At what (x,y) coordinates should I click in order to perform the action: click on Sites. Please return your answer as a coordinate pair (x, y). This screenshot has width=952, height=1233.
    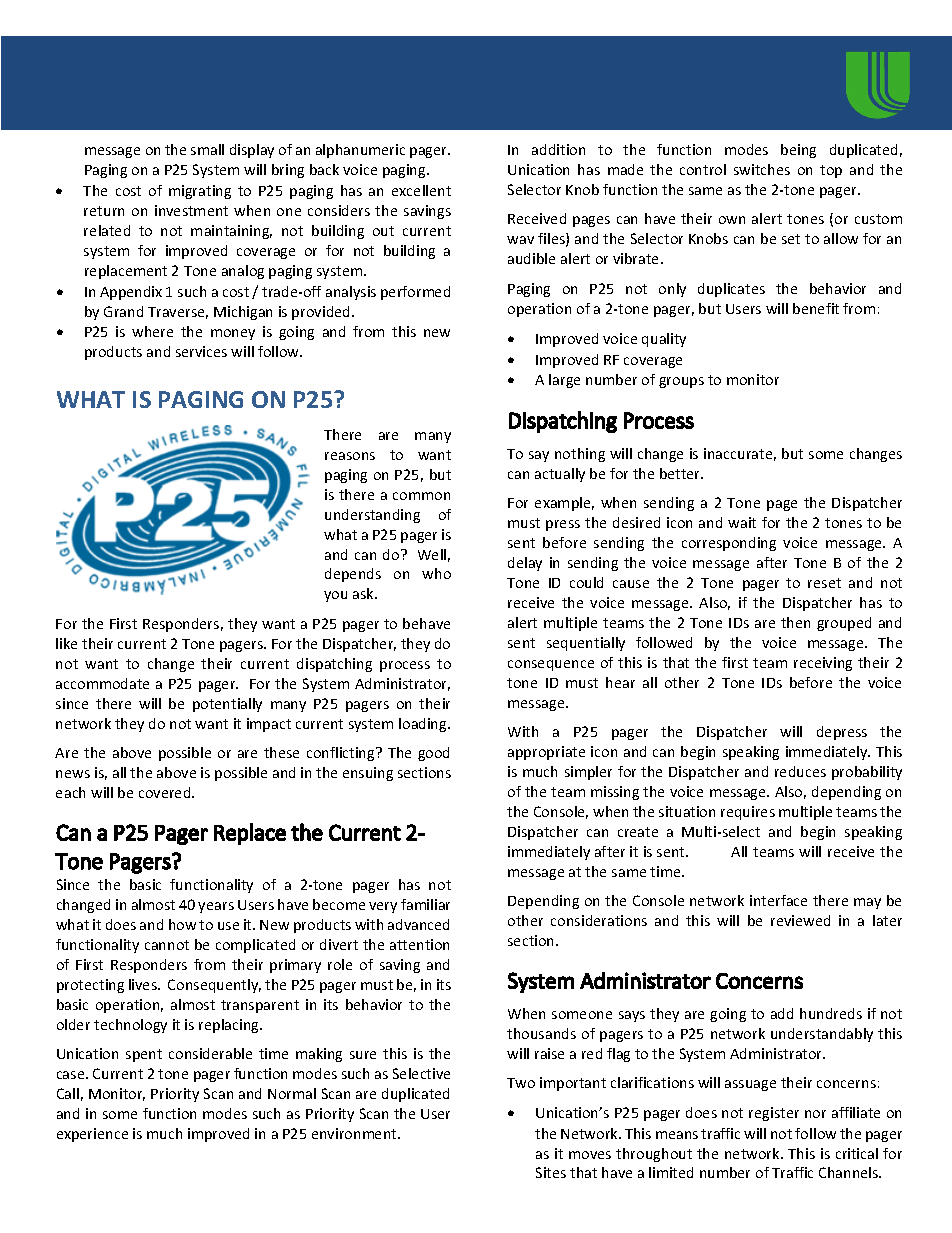
    Looking at the image, I should click on (551, 1172).
